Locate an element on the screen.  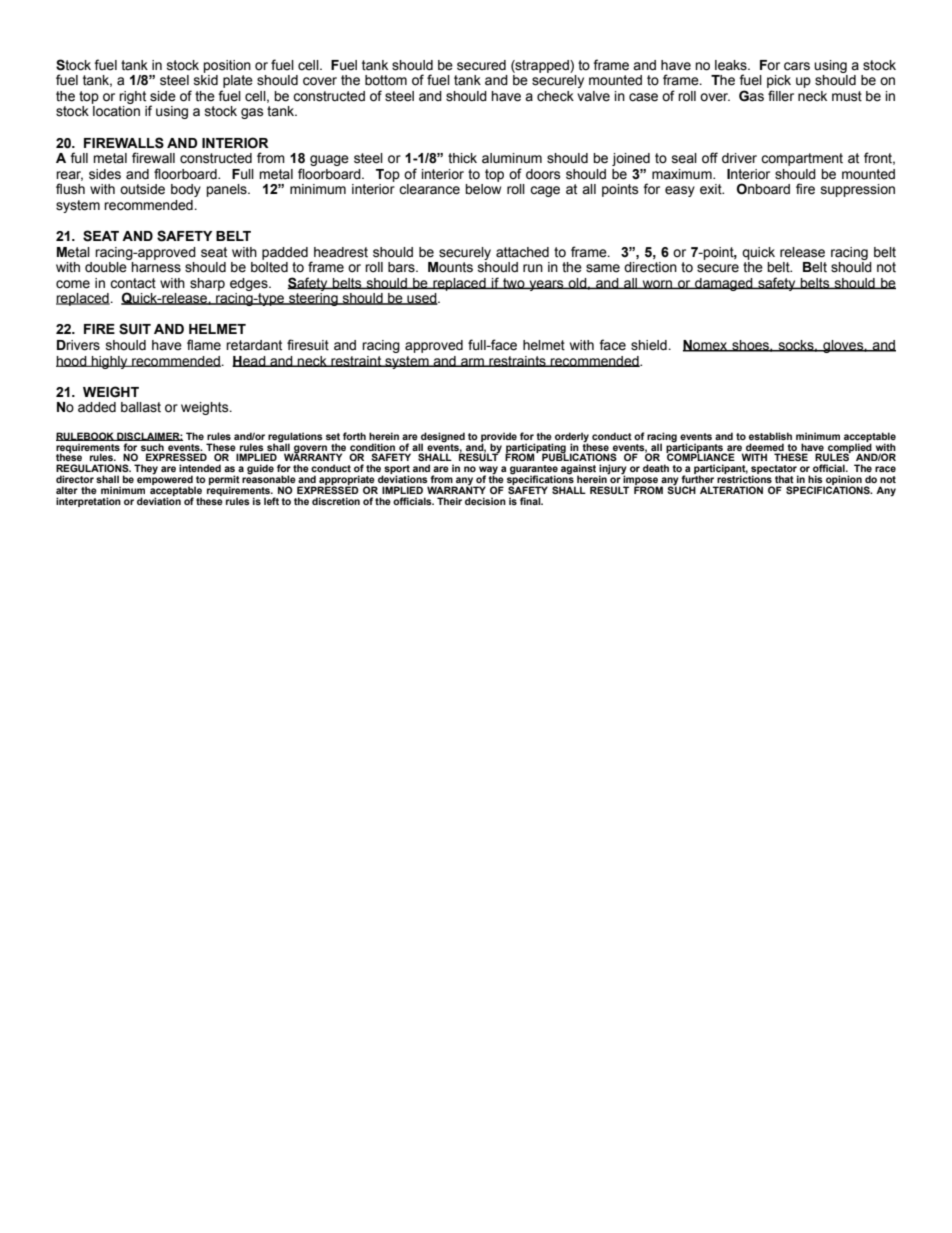
Onboard is located at coordinates (763, 189).
